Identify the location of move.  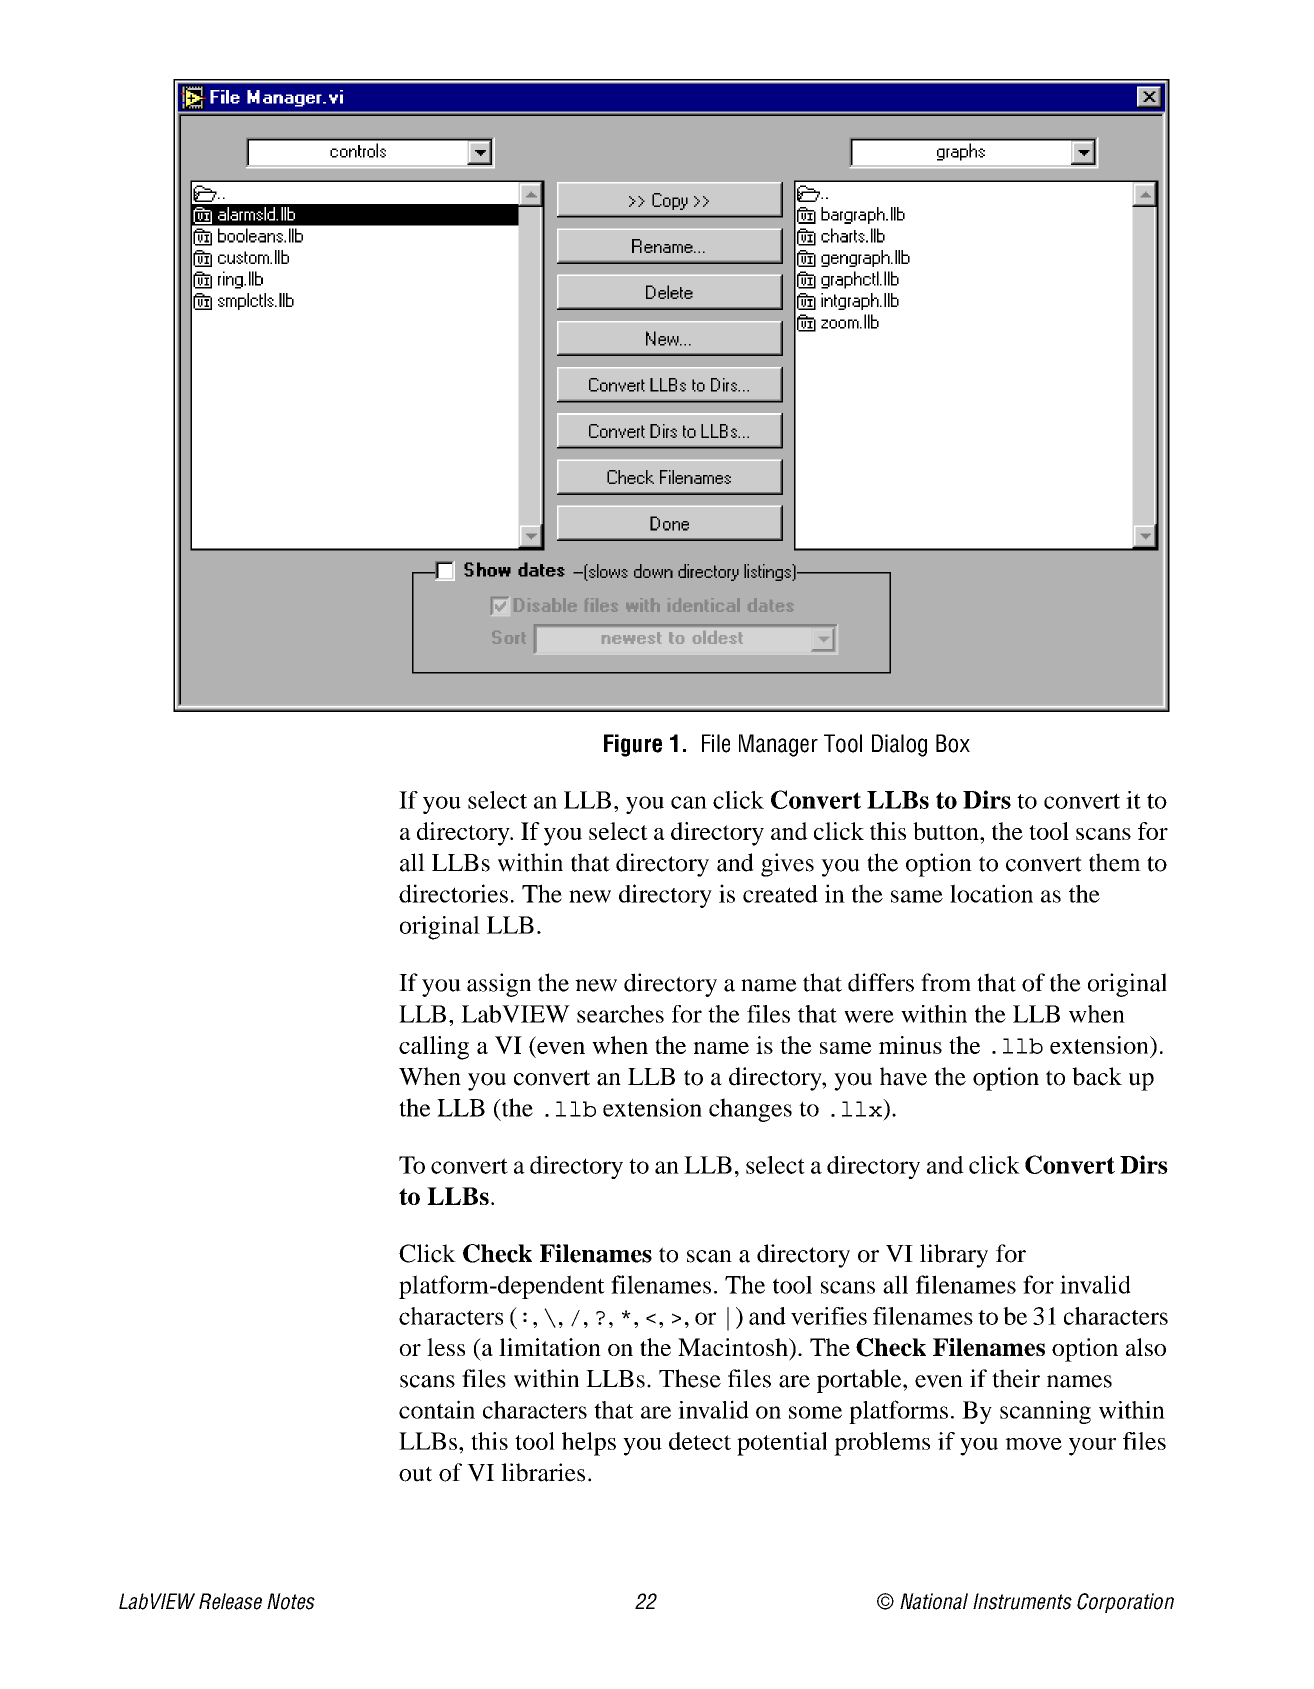
(1033, 1444).
